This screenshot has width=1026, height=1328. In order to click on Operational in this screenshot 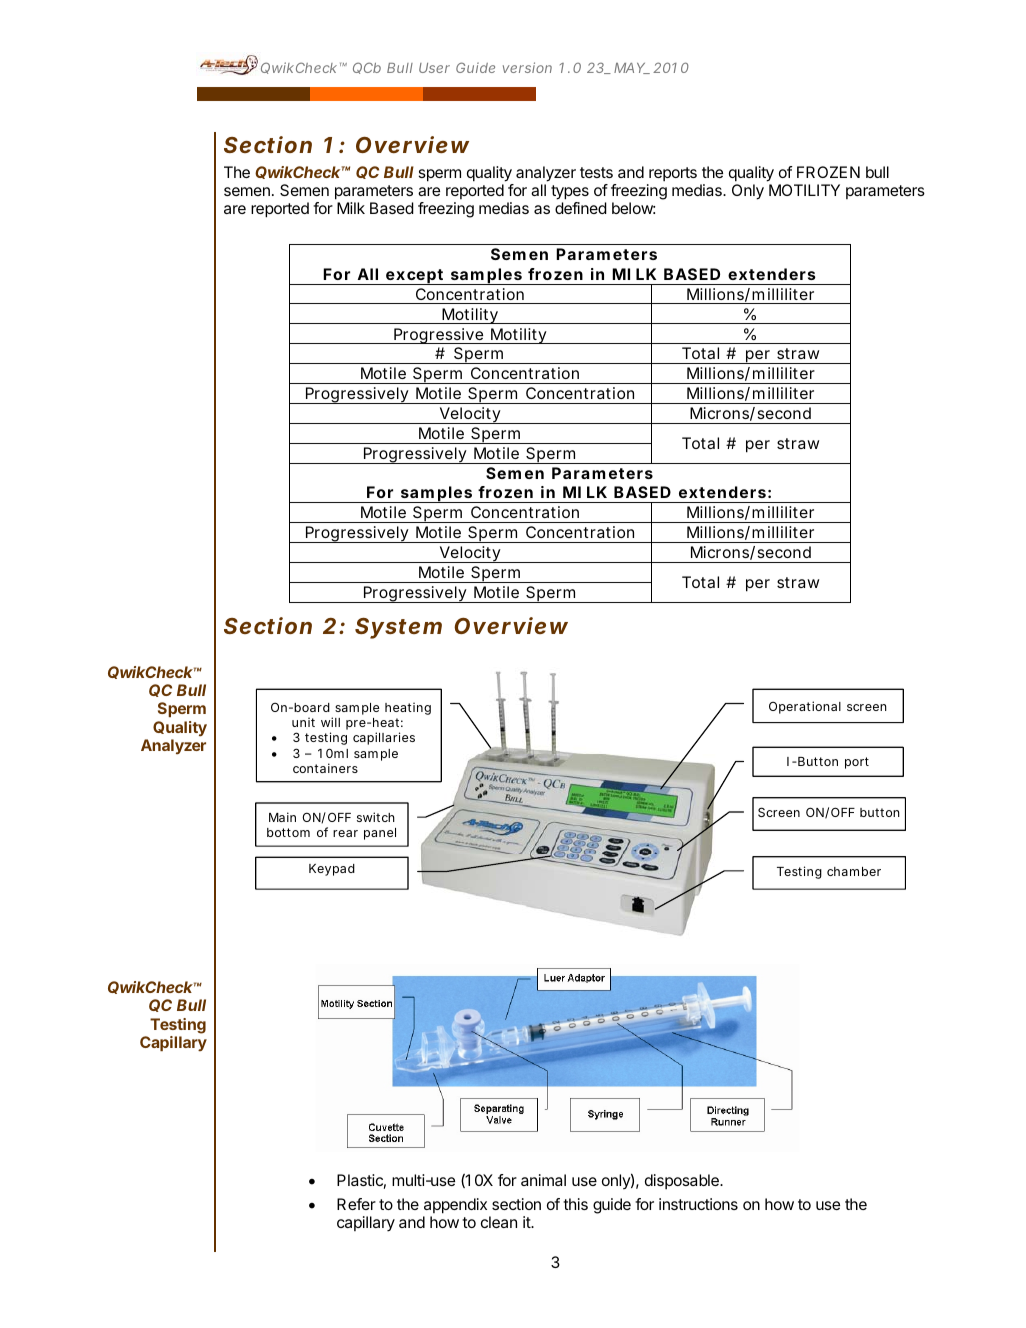, I will do `click(805, 707)`.
